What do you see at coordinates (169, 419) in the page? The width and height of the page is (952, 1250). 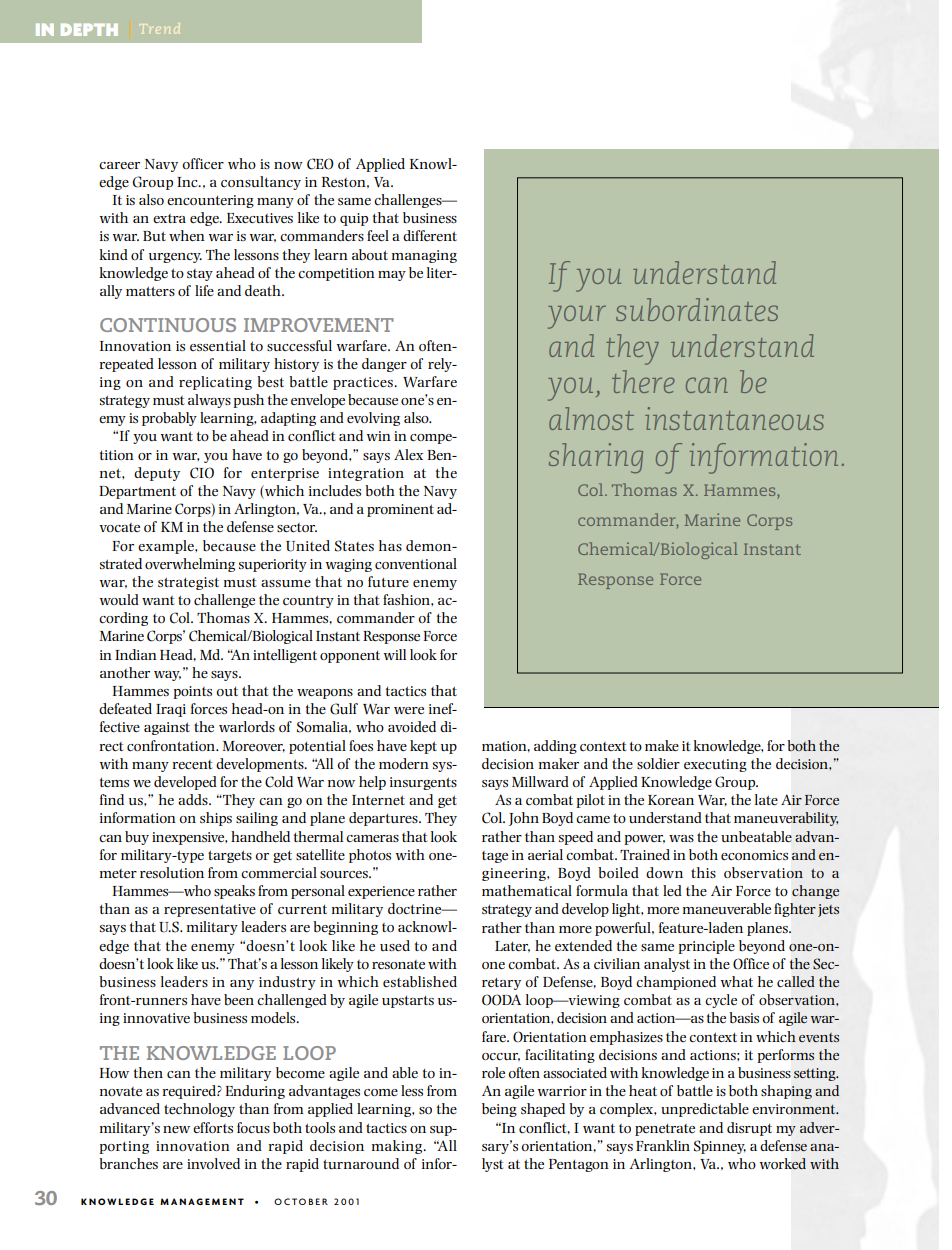 I see `probably` at bounding box center [169, 419].
